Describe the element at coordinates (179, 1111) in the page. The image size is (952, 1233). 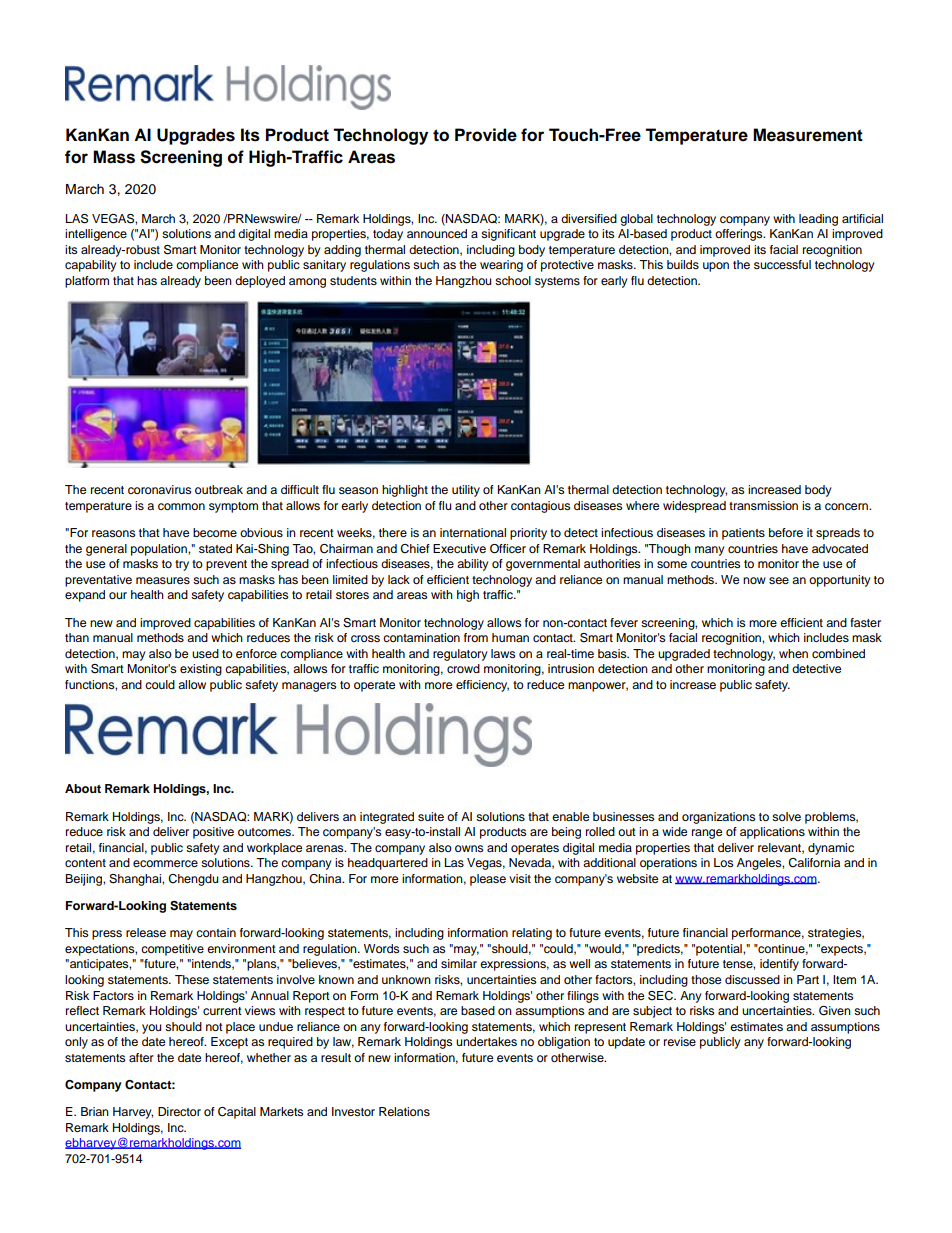
I see `Director` at that location.
